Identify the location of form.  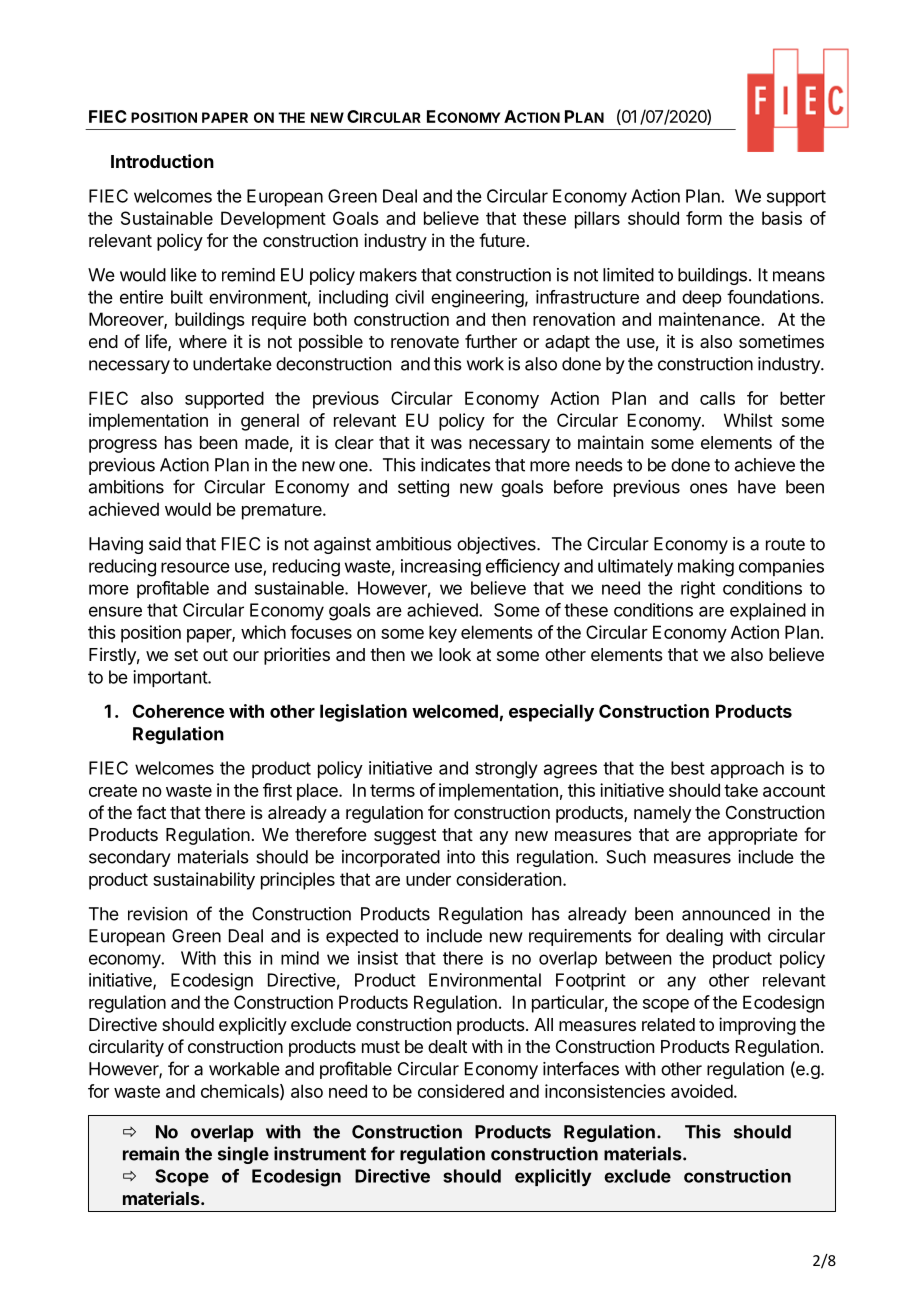
(704, 218).
